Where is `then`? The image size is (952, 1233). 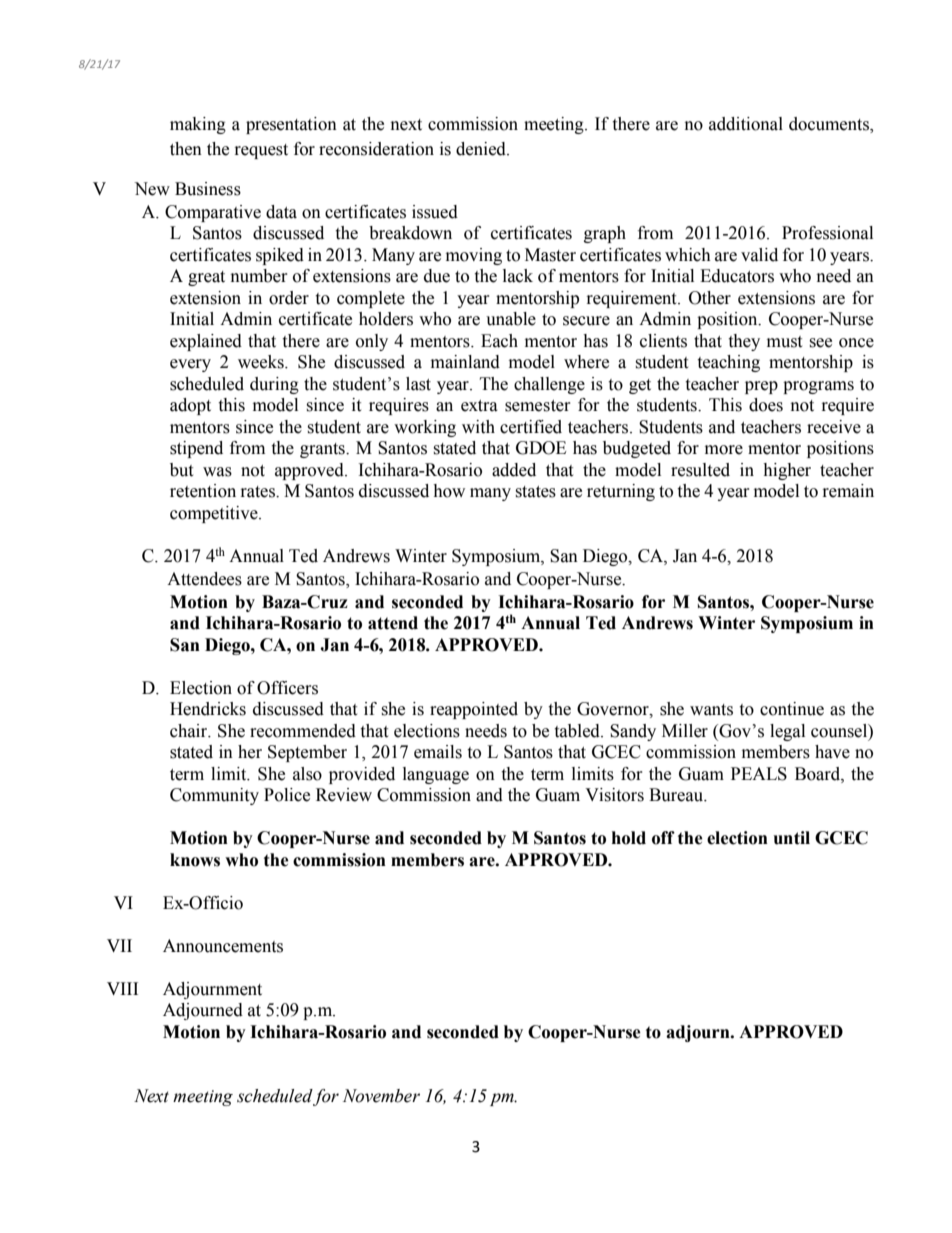 then is located at coordinates (186, 149).
